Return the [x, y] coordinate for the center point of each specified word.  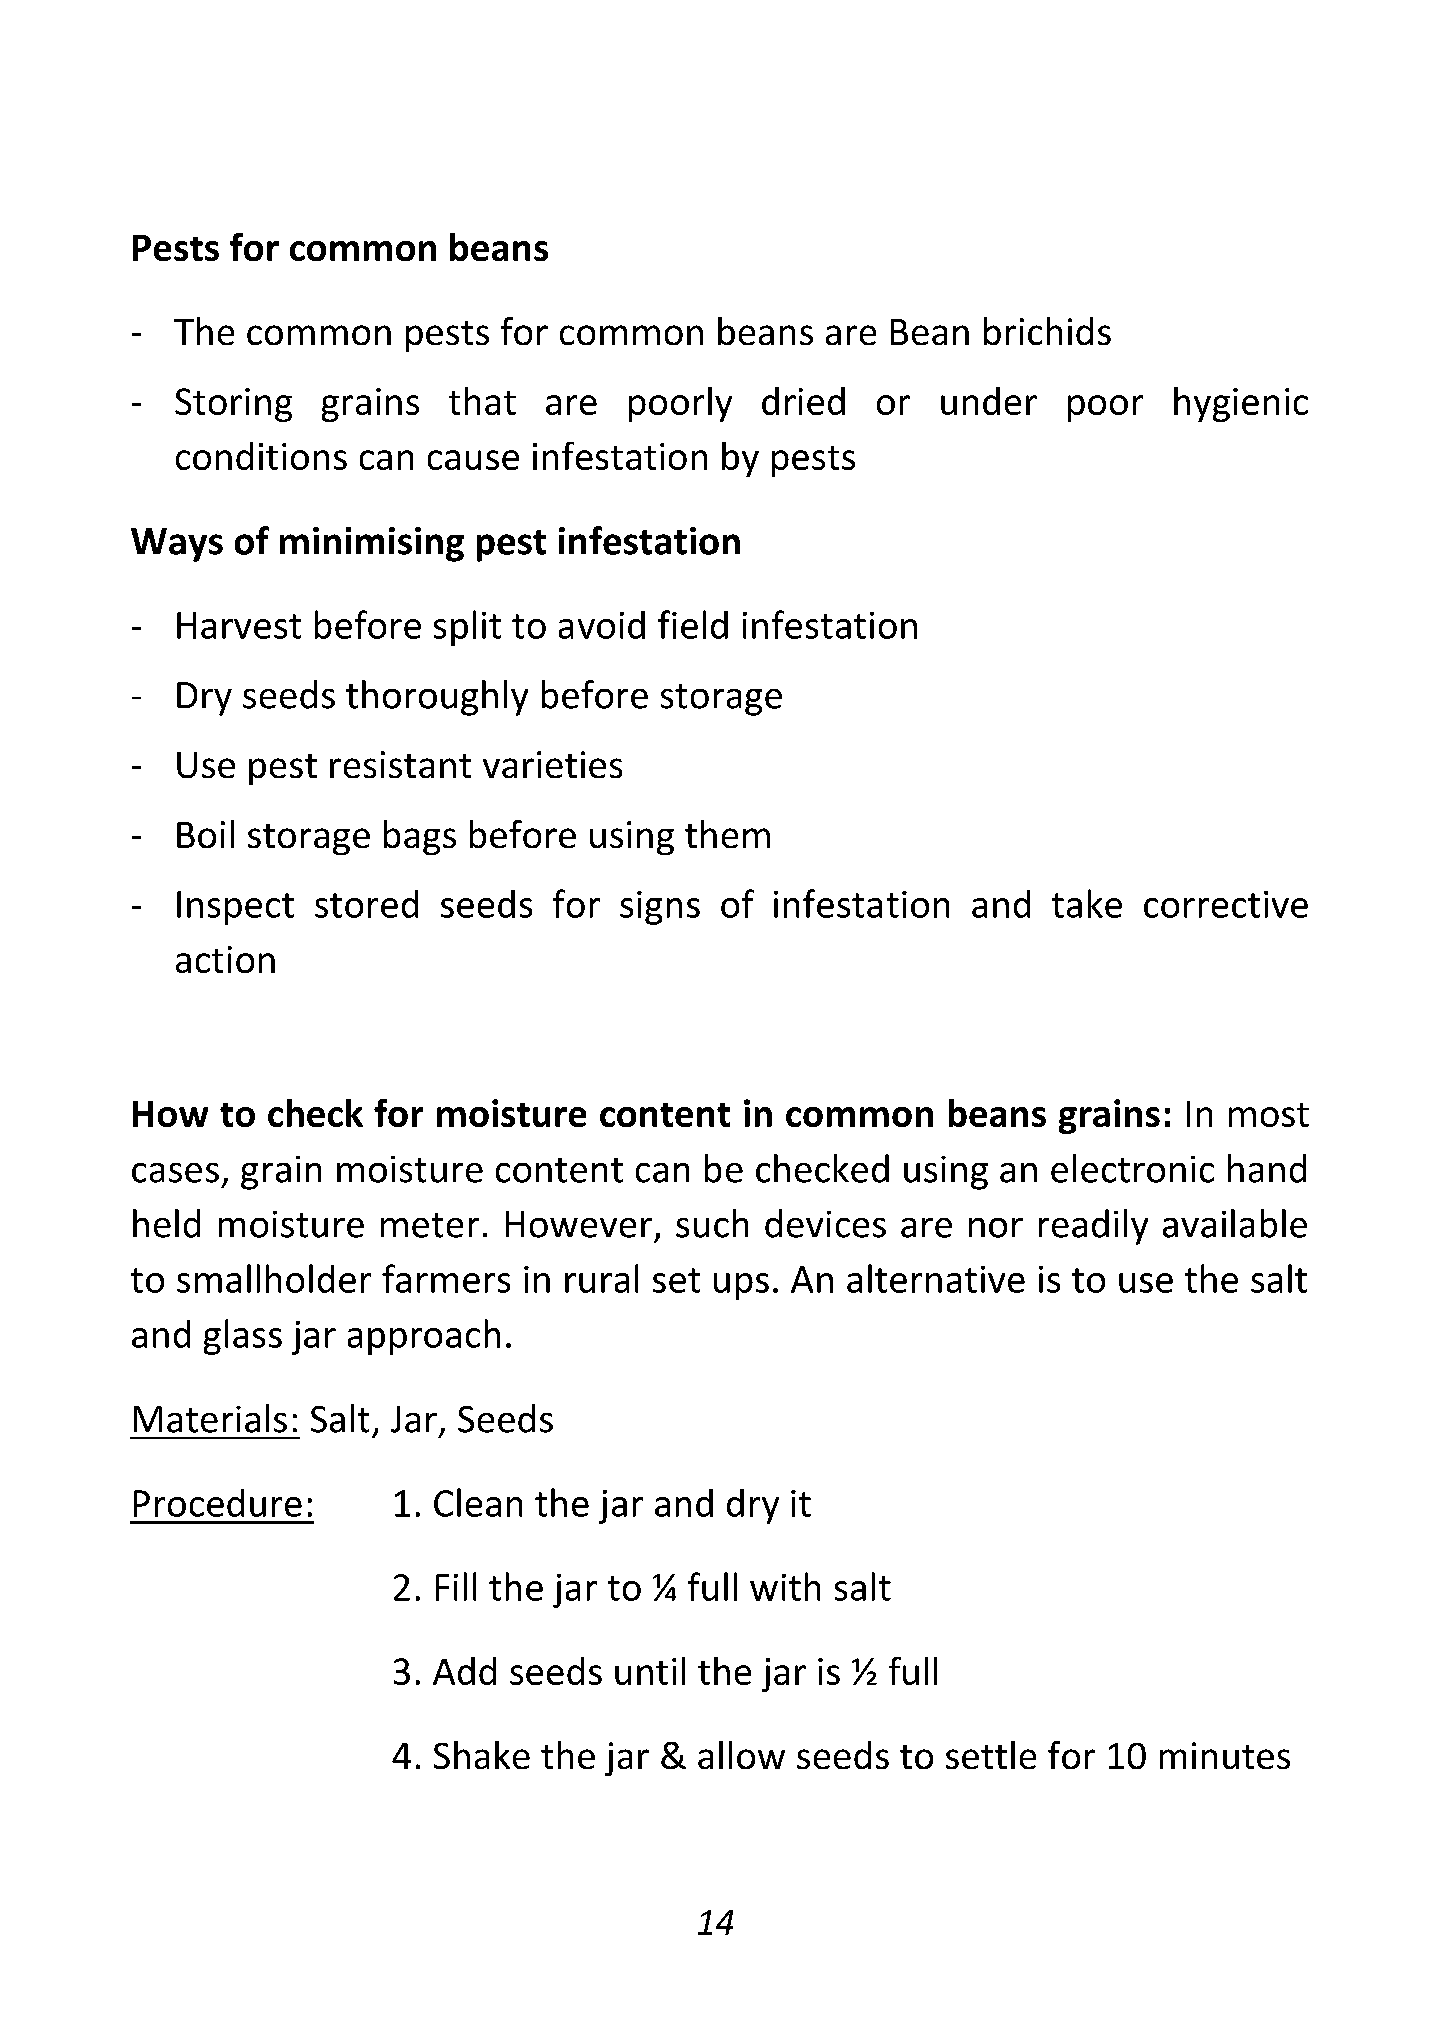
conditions [261, 456]
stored [366, 904]
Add [464, 1671]
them [727, 834]
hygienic [1241, 404]
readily [1093, 1227]
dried [803, 401]
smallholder [274, 1278]
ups [741, 1286]
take [1087, 903]
